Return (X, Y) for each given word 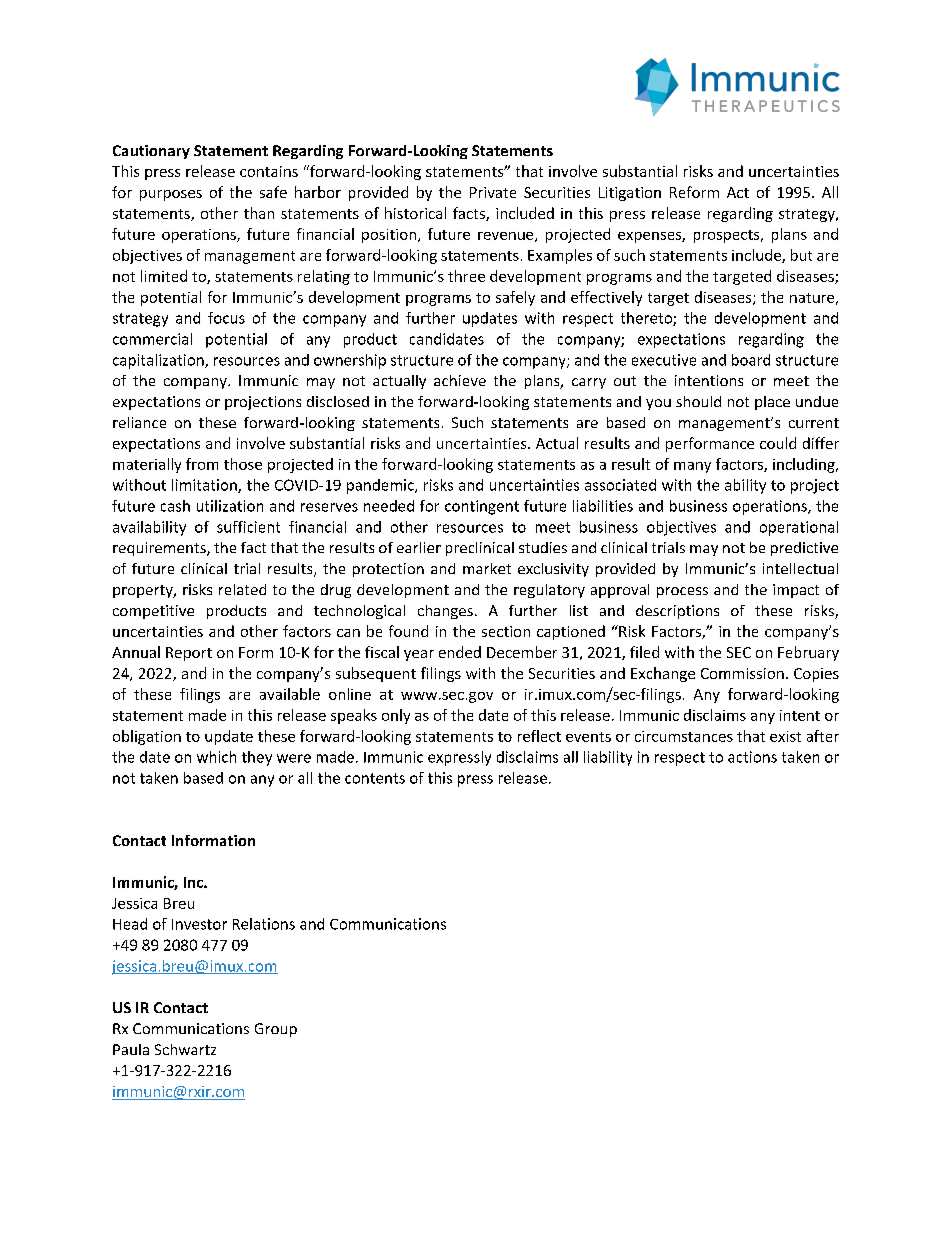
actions (752, 757)
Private (493, 192)
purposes (171, 195)
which (216, 757)
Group (276, 1030)
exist (785, 736)
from (202, 464)
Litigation (630, 194)
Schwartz (185, 1049)
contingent (482, 507)
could (778, 443)
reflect (539, 736)
